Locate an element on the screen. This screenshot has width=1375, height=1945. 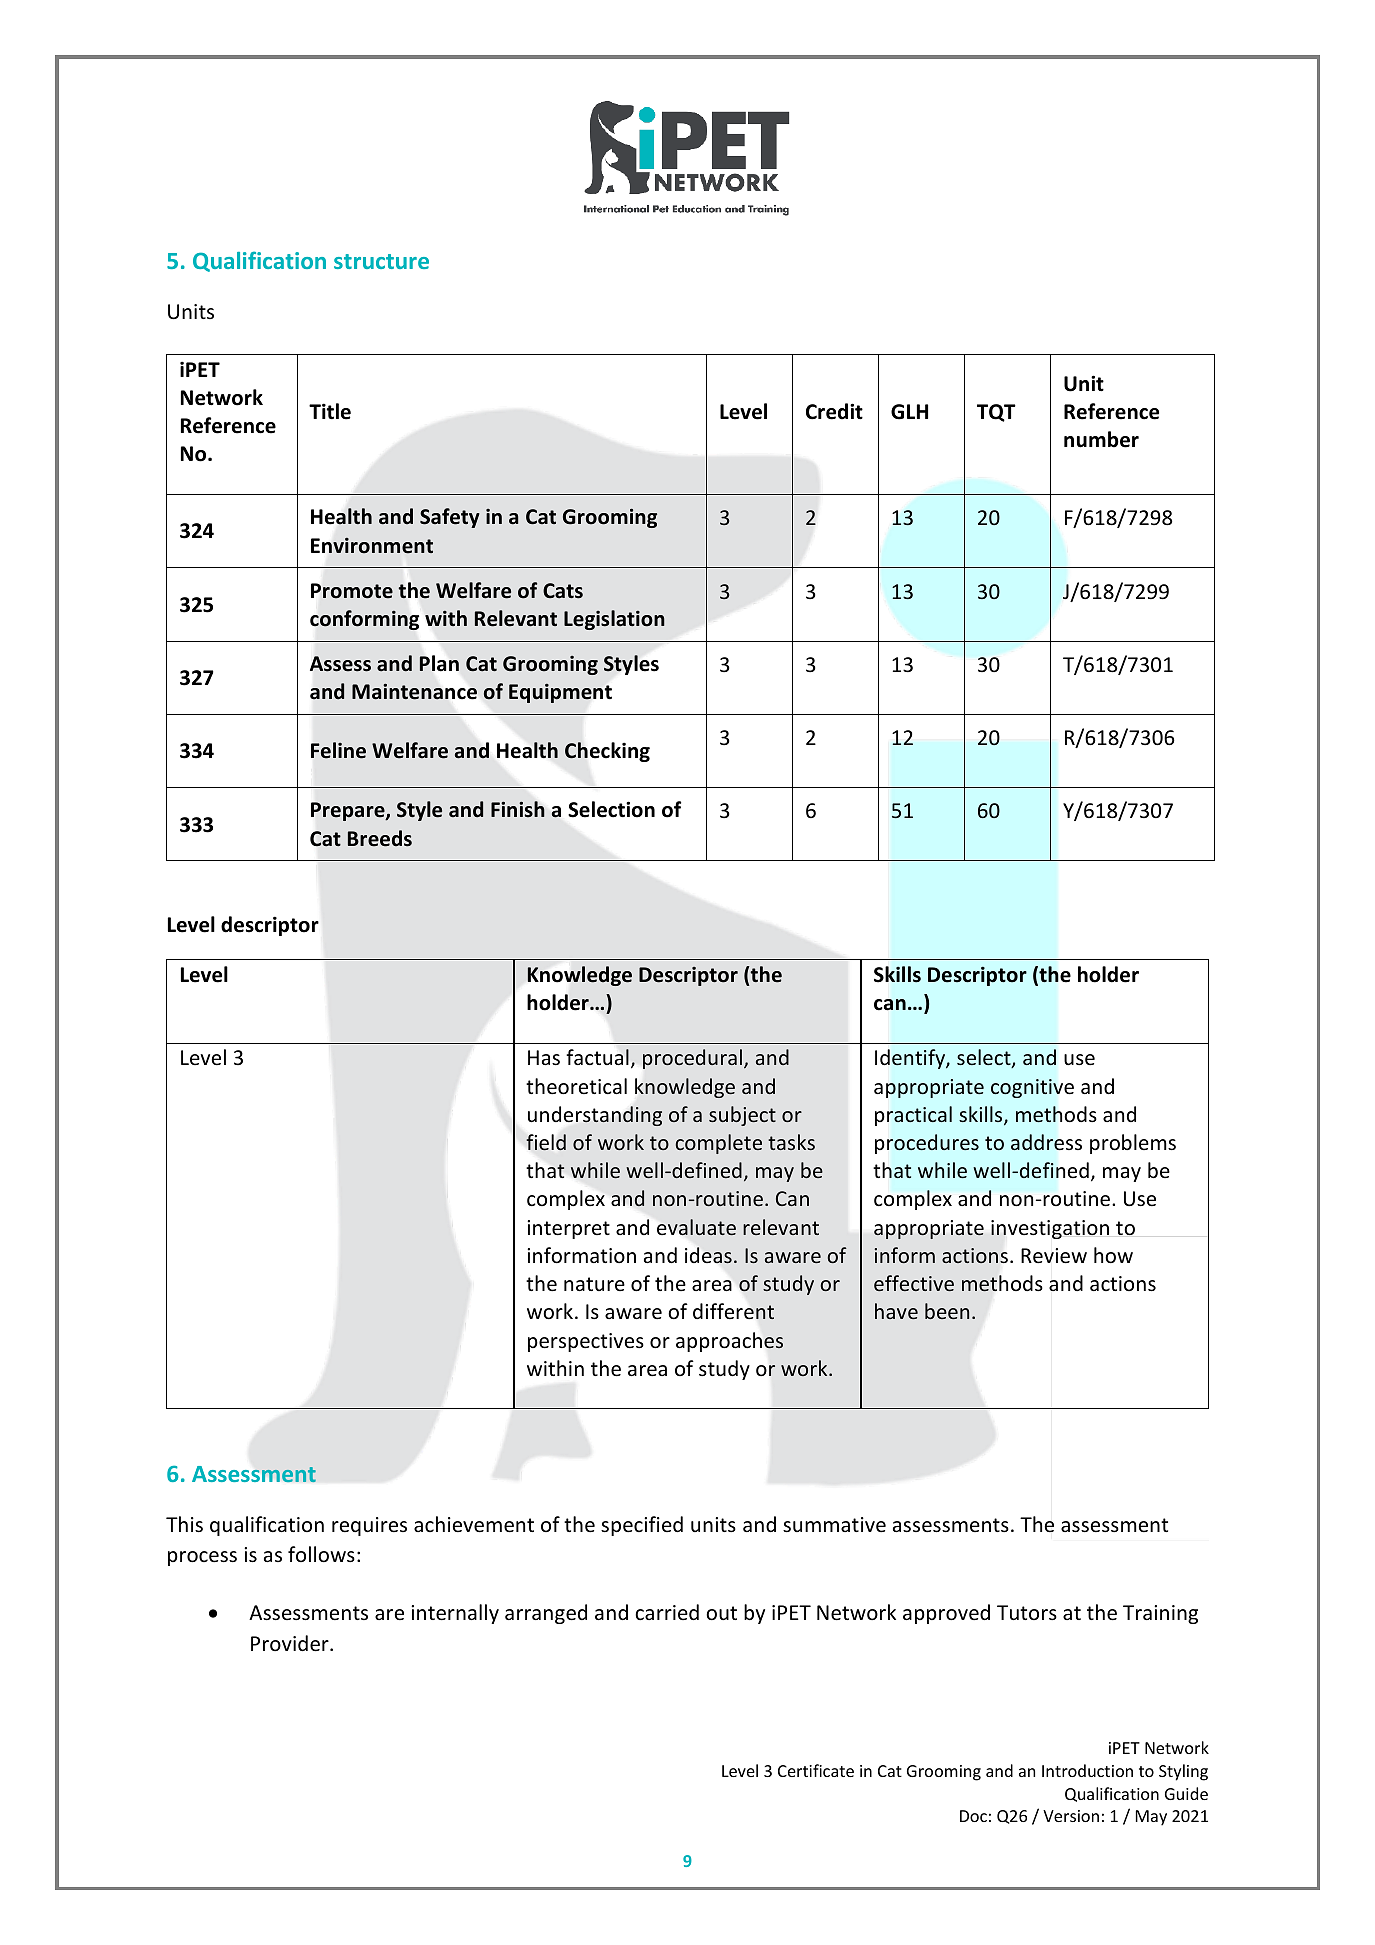
Checking is located at coordinates (607, 752).
